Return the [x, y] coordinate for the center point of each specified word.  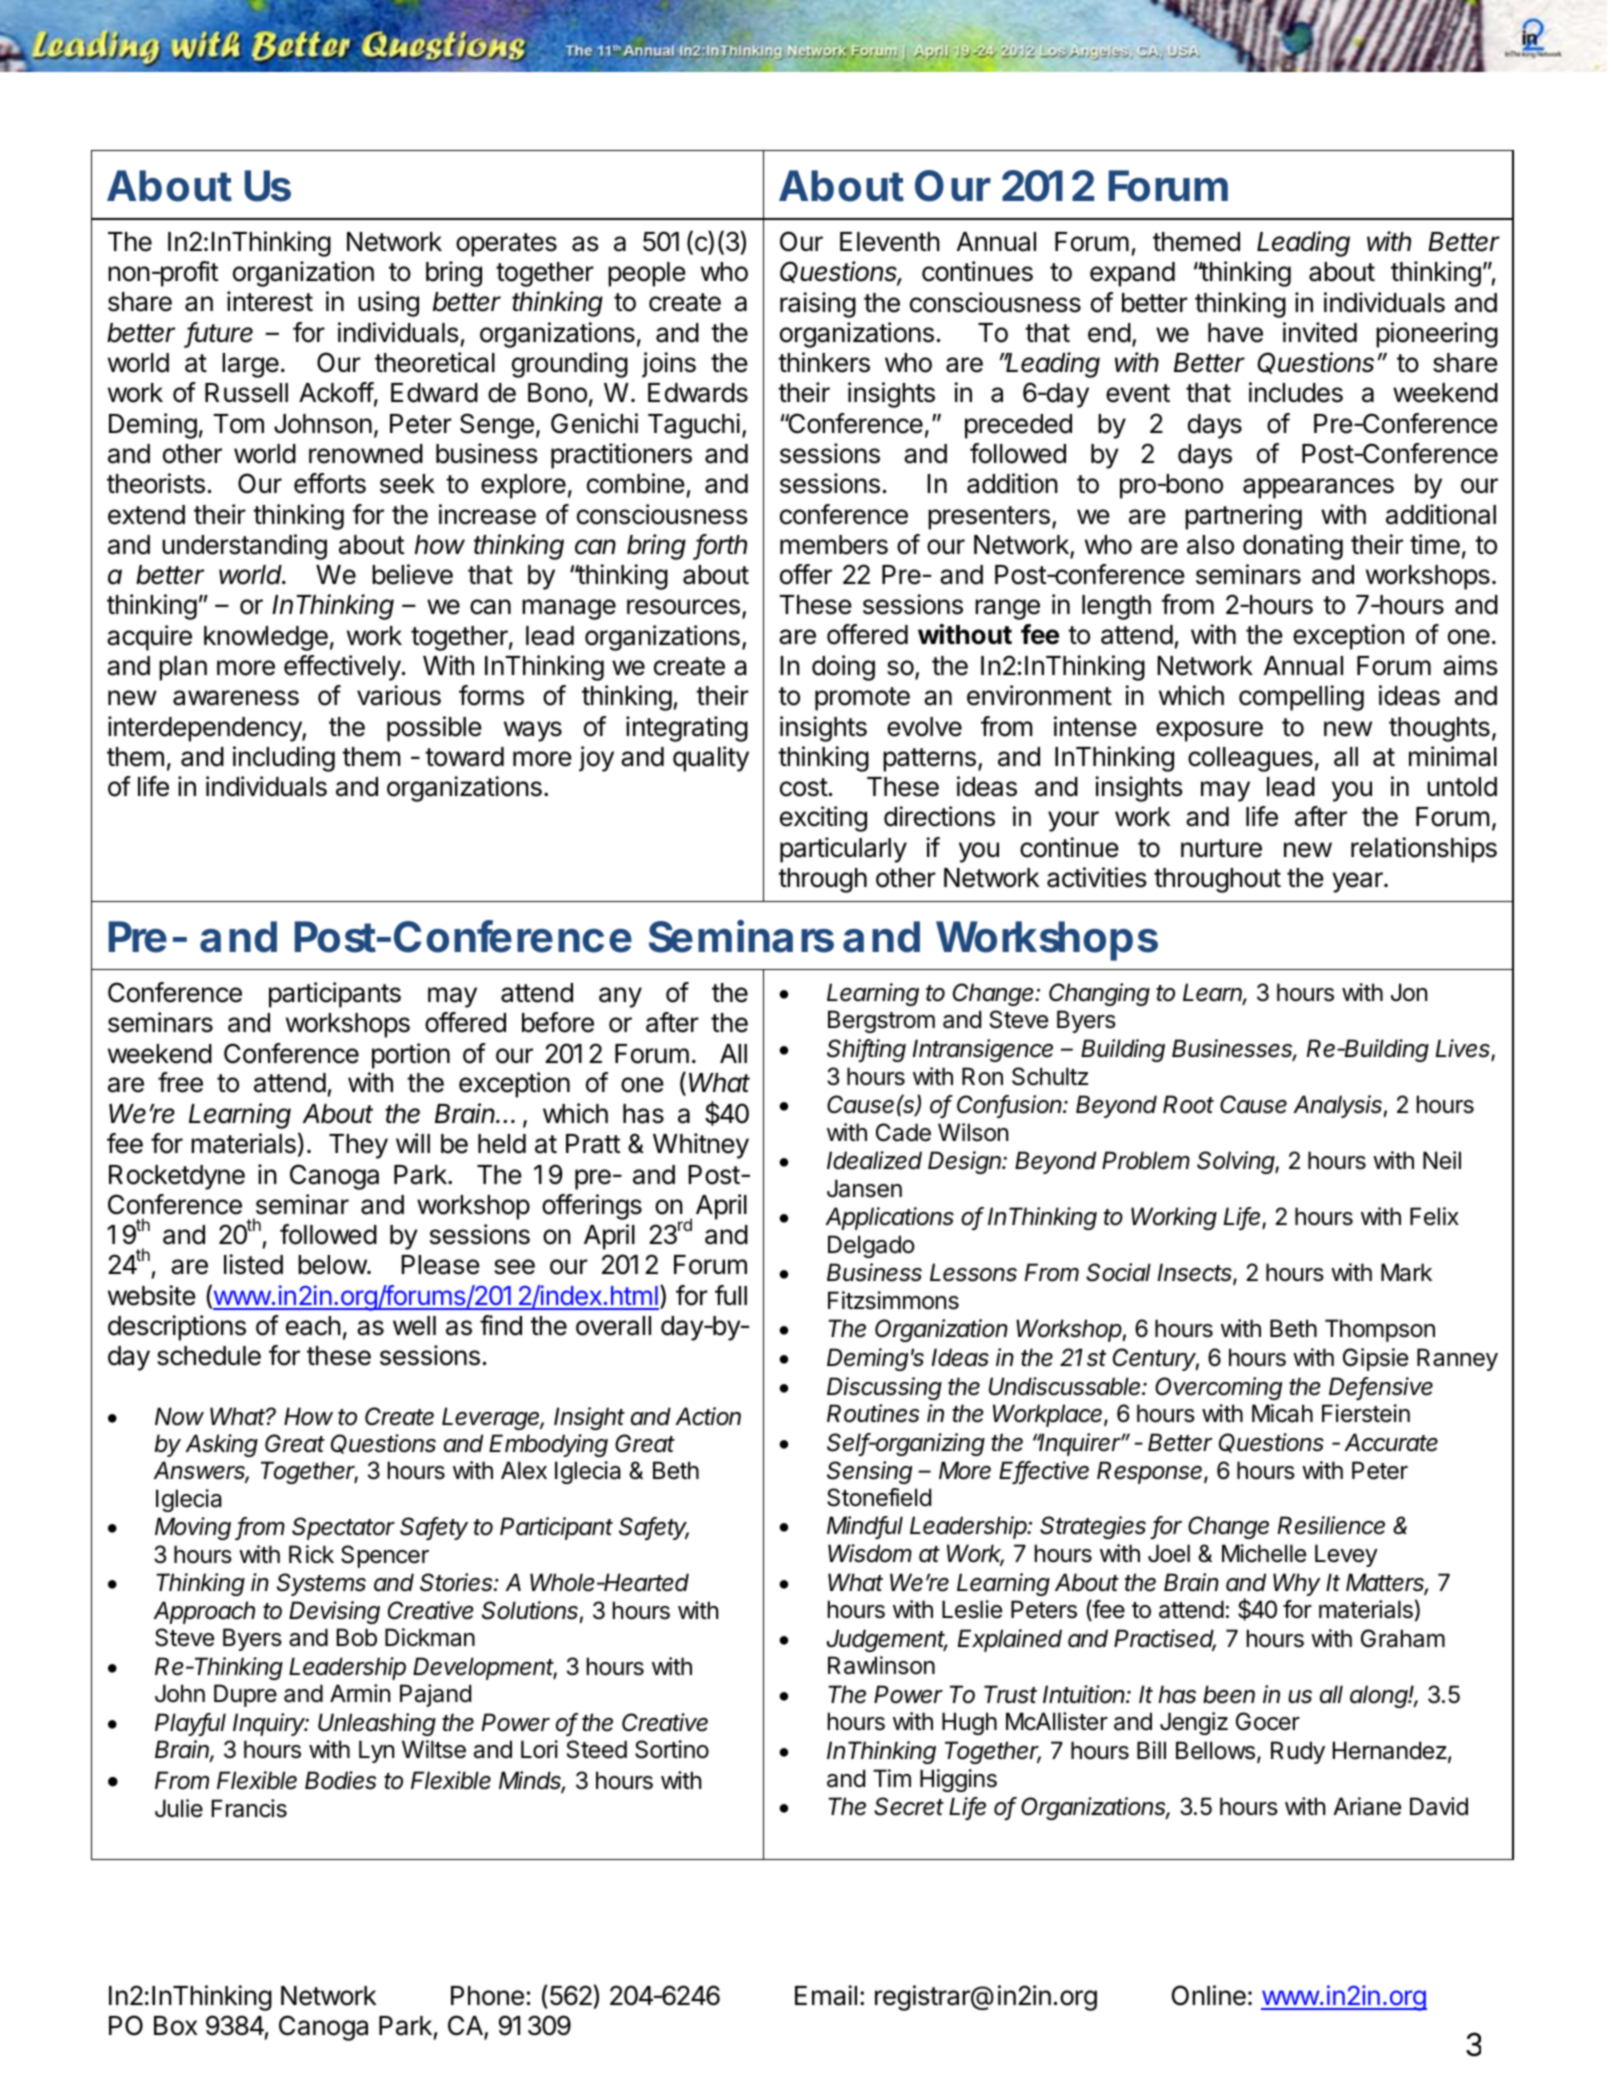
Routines [873, 1413]
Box [175, 2026]
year [1358, 882]
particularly [843, 850]
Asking [221, 1445]
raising [818, 305]
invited [1320, 332]
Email [826, 1995]
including [284, 759]
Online [1209, 1995]
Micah [1282, 1413]
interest [270, 301]
